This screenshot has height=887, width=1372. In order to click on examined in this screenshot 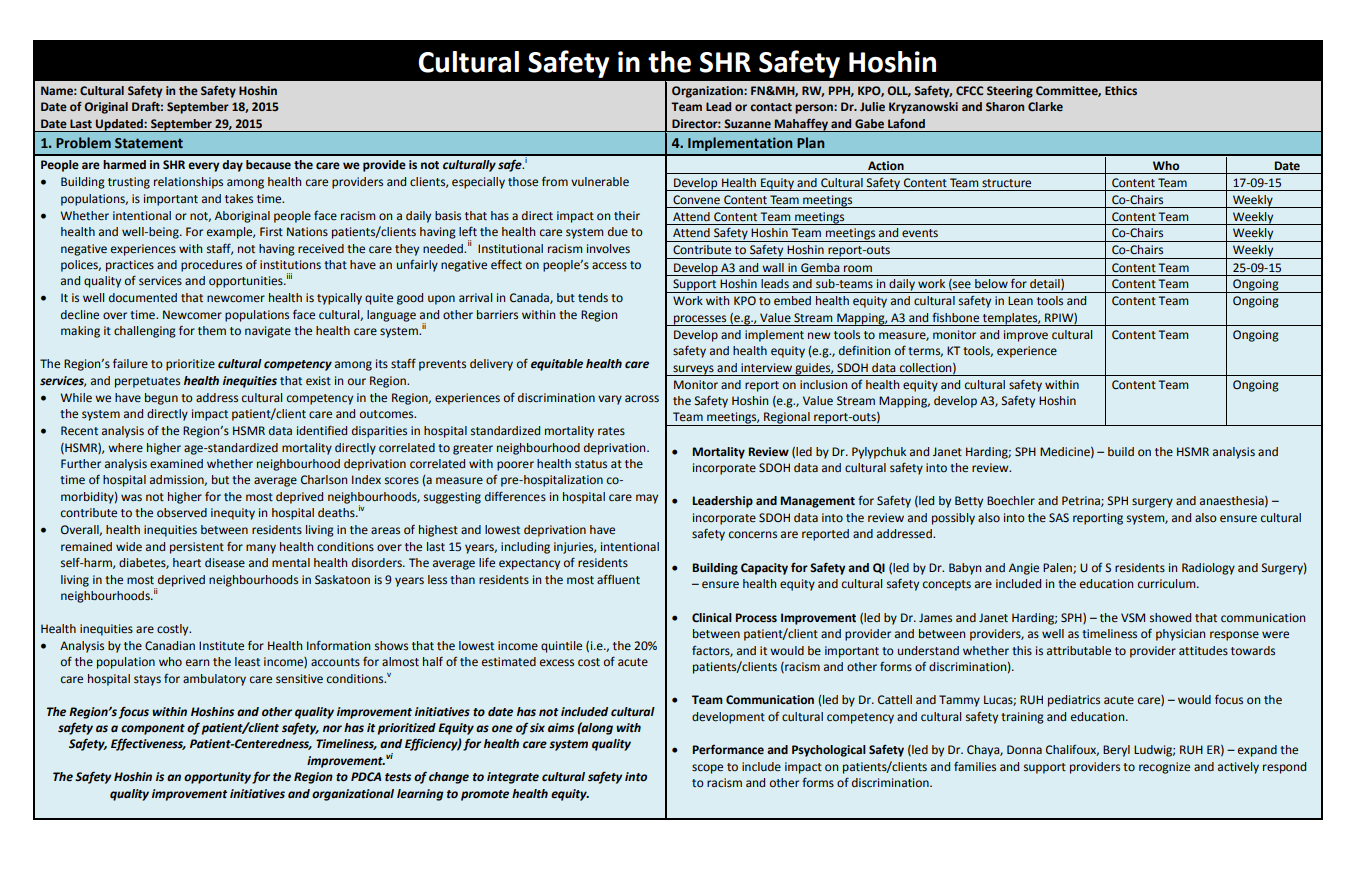, I will do `click(176, 464)`.
